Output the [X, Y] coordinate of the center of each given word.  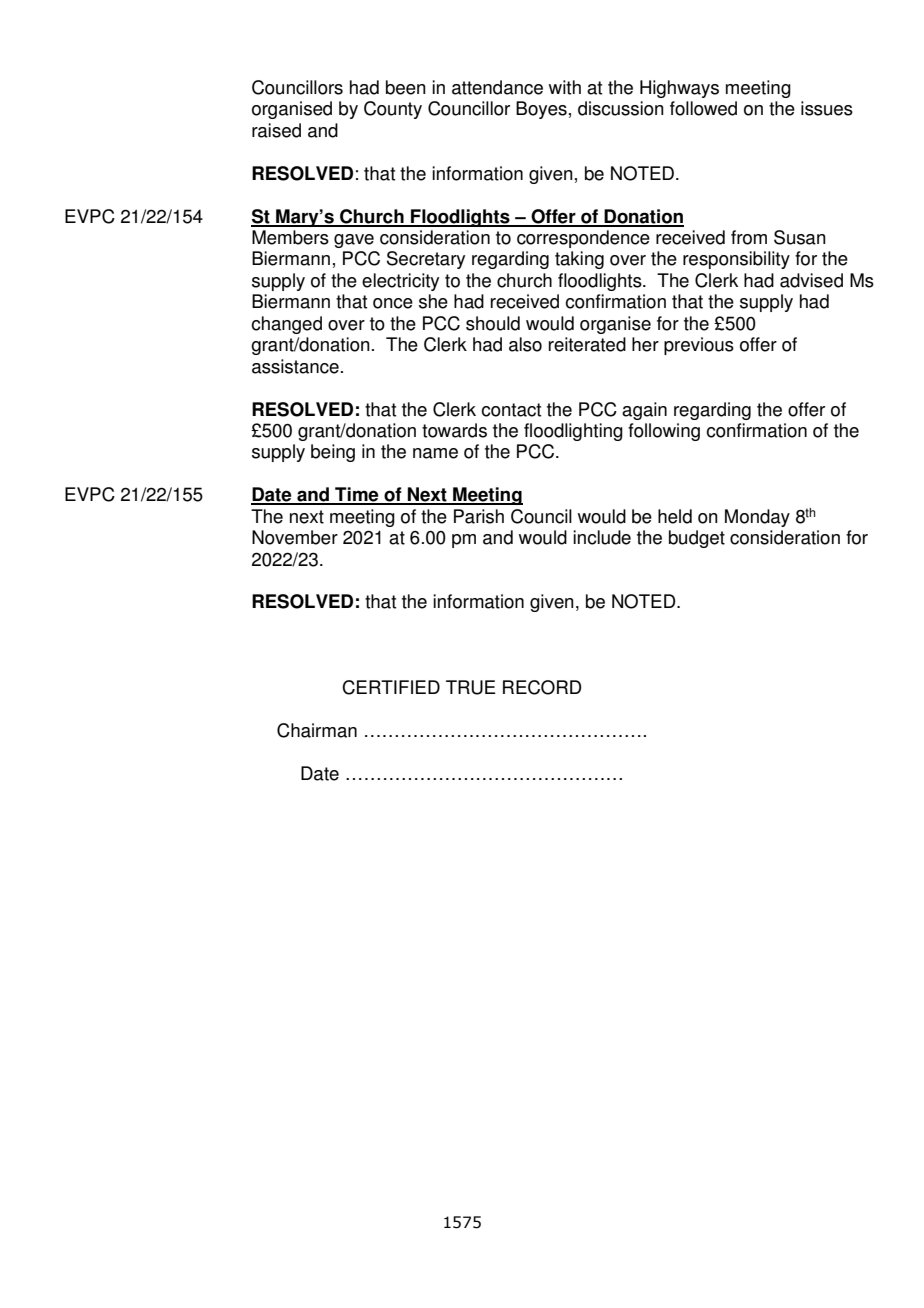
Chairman [317, 730]
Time [357, 495]
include [602, 537]
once [393, 303]
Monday [757, 518]
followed [703, 108]
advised [811, 280]
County [393, 110]
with [565, 87]
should [493, 323]
